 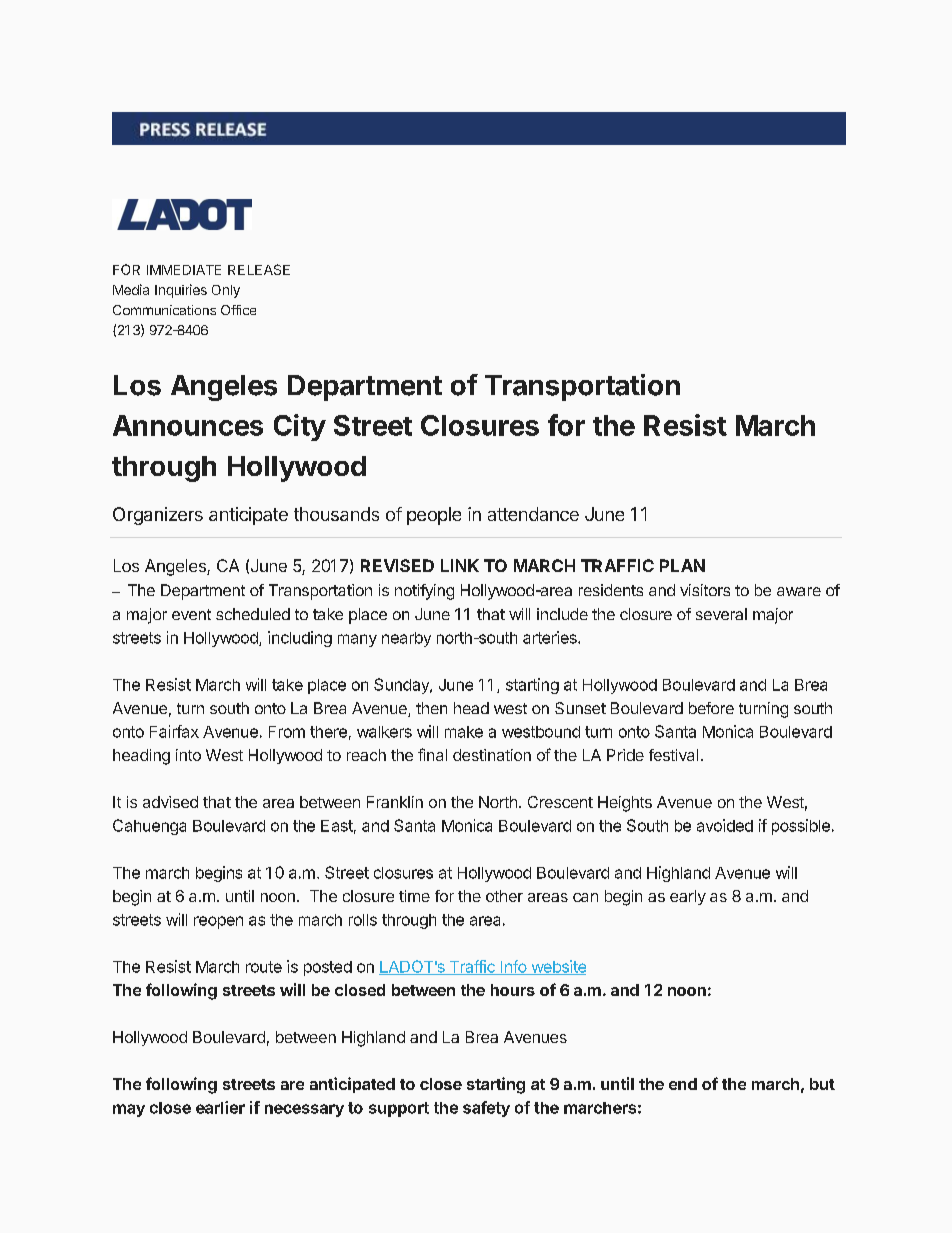 What do you see at coordinates (226, 291) in the document?
I see `Only` at bounding box center [226, 291].
